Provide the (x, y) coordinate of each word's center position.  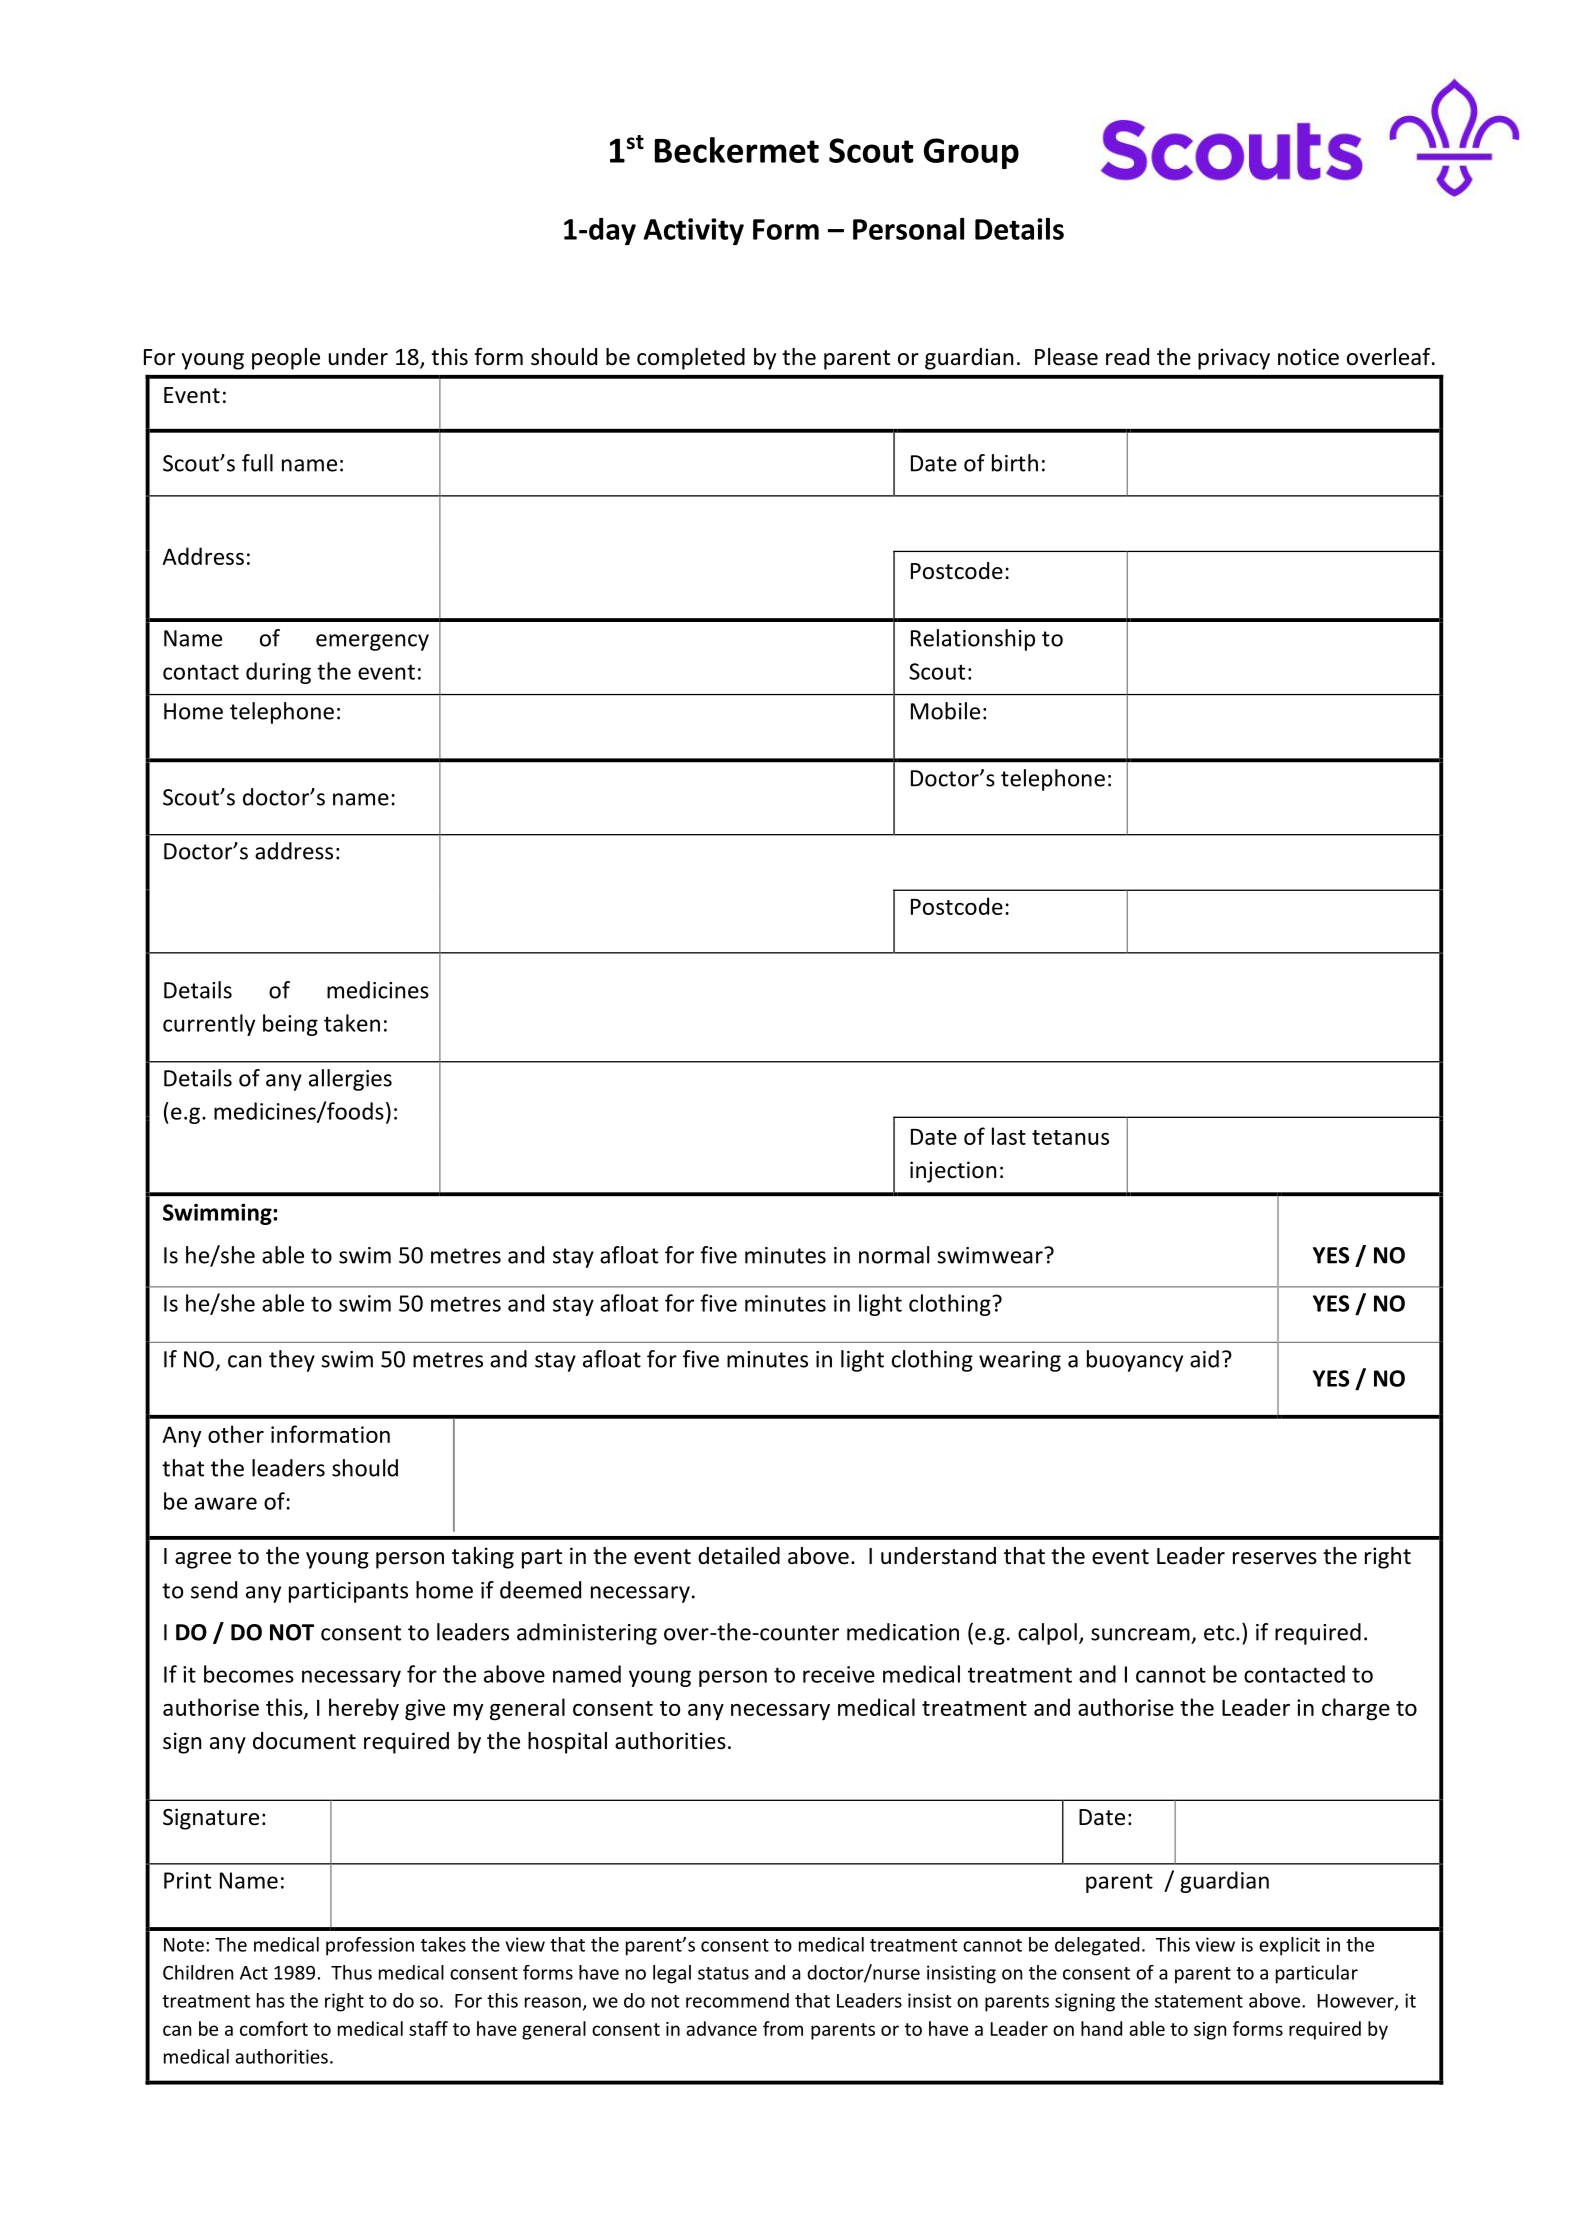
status (723, 1973)
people (286, 359)
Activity (693, 231)
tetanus (1070, 1137)
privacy (1234, 359)
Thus (351, 1972)
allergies (350, 1080)
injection (953, 1172)
